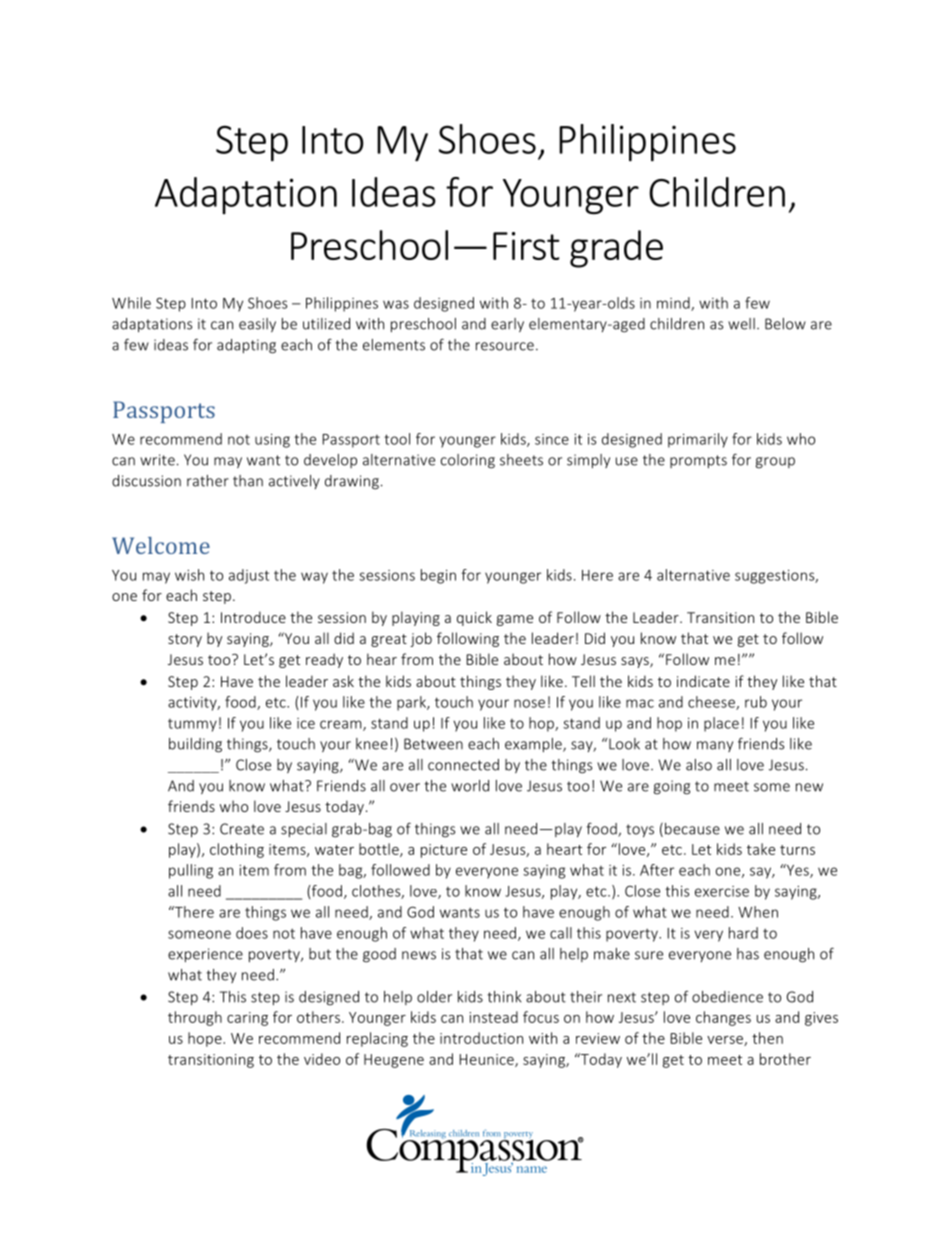 The height and width of the screenshot is (1233, 952). I want to click on quick, so click(474, 618).
